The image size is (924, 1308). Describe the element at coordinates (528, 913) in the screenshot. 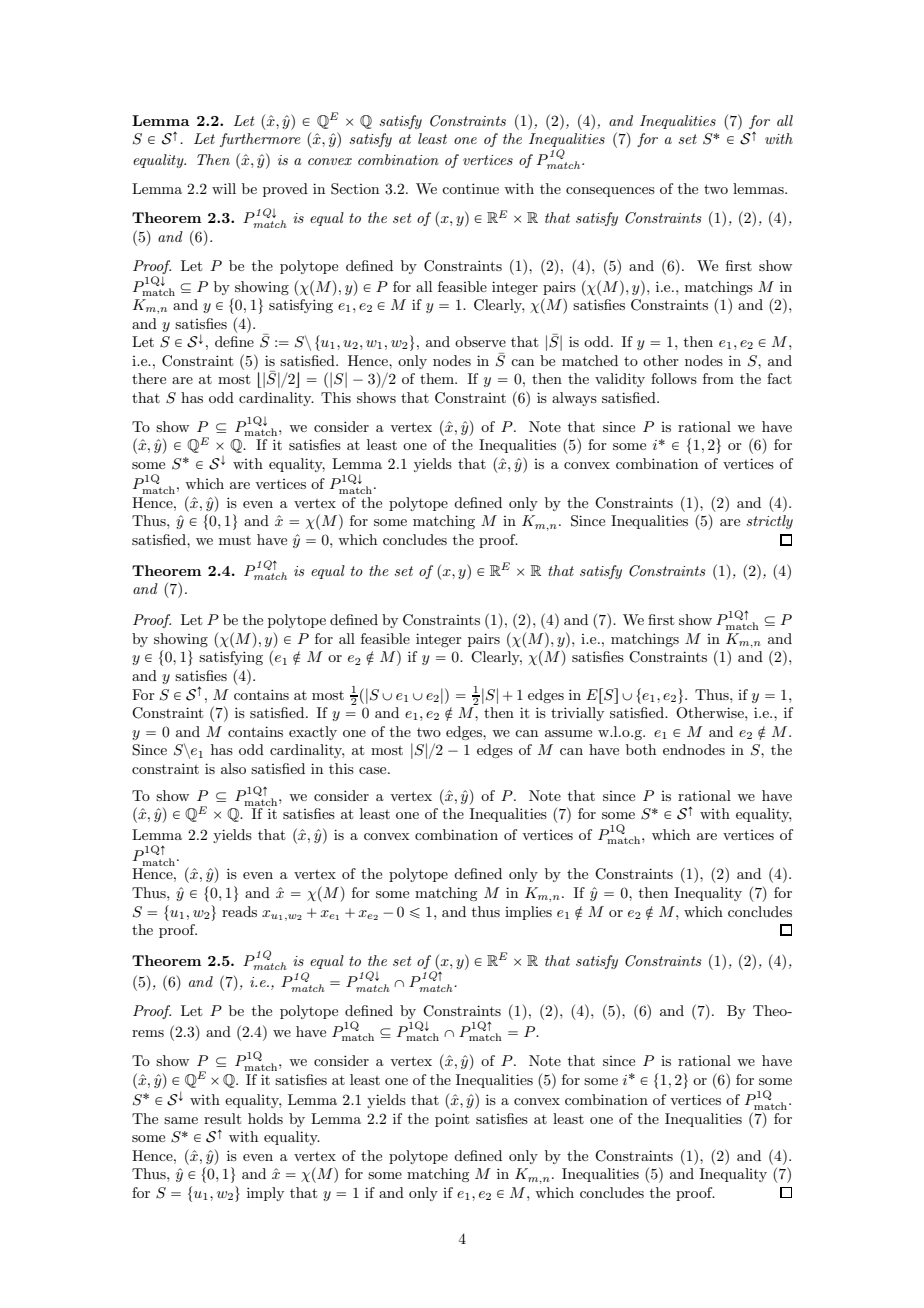

I see `implies` at that location.
